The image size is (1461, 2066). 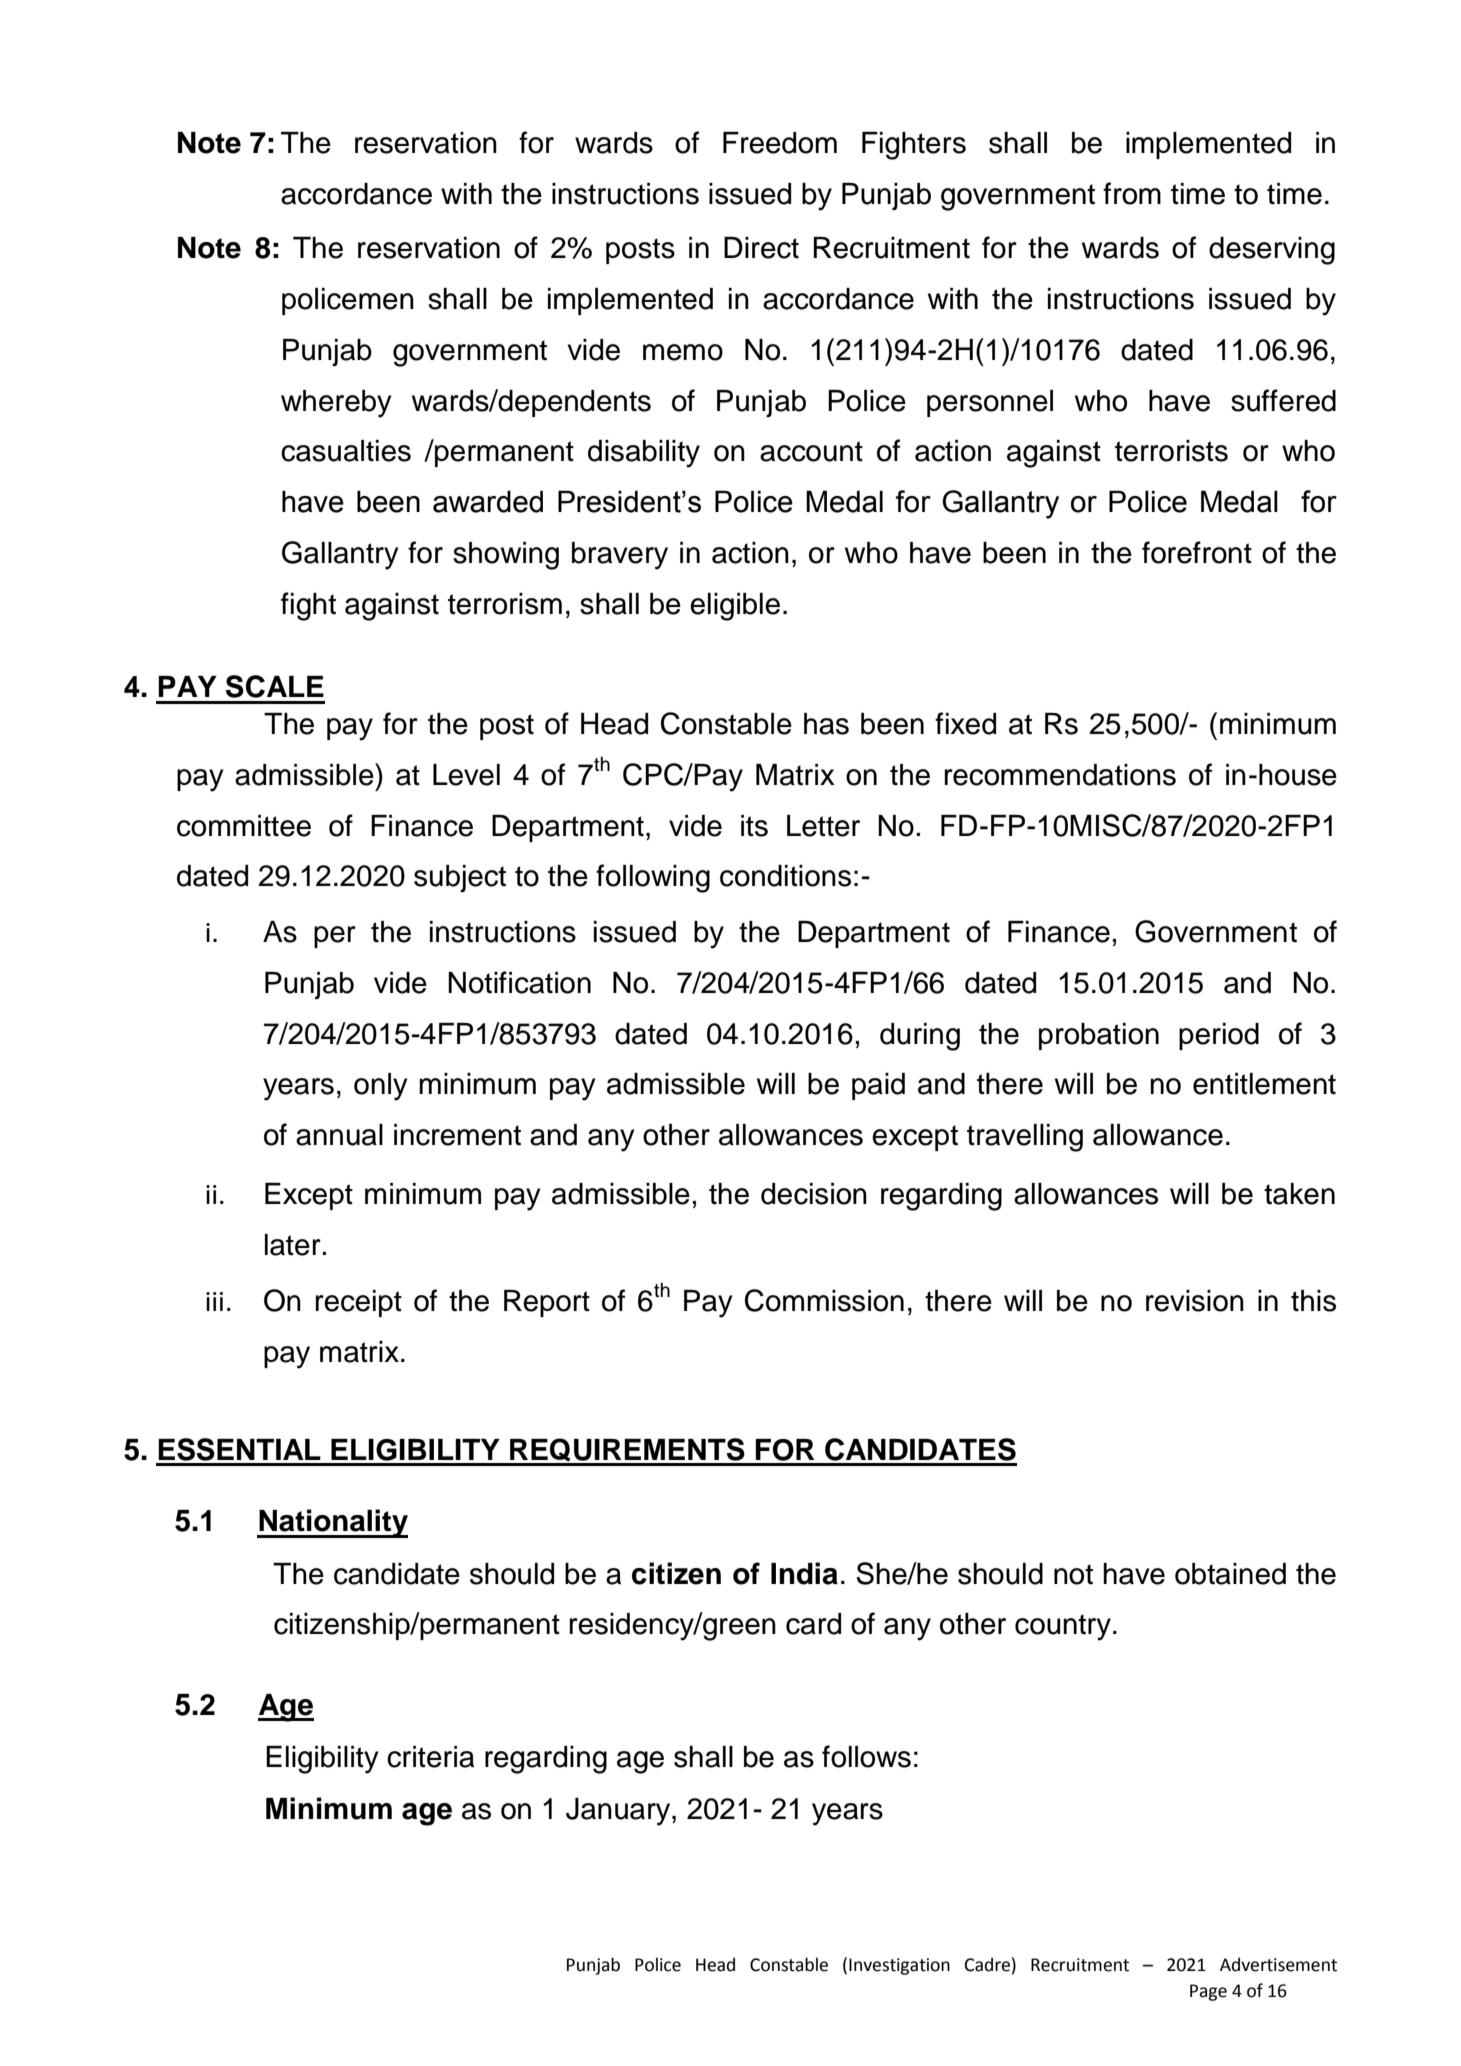 What do you see at coordinates (332, 1523) in the screenshot?
I see `Nationality` at bounding box center [332, 1523].
